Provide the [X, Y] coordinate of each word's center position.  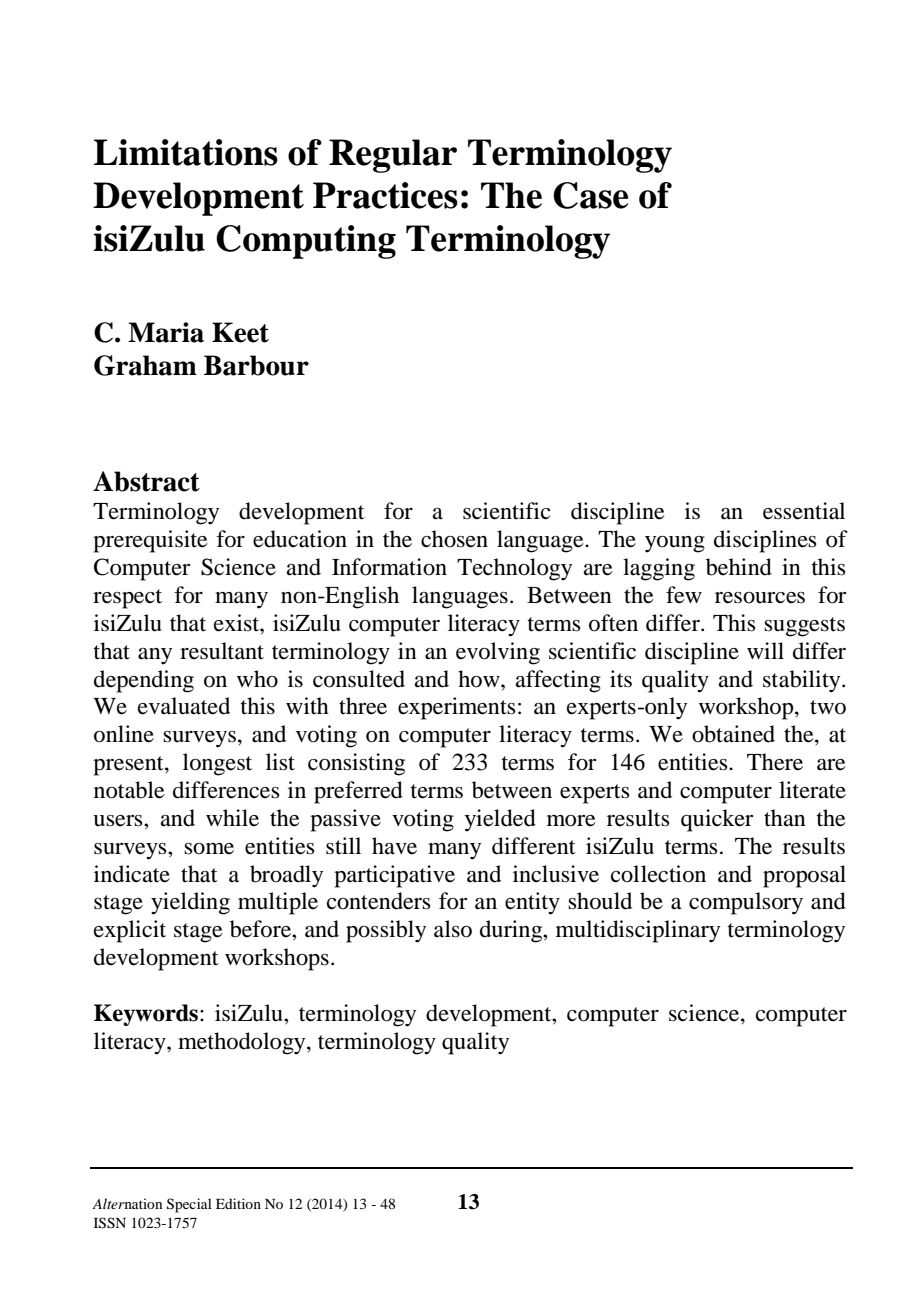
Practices [385, 195]
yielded [500, 820]
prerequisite [150, 541]
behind [739, 567]
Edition [238, 1203]
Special [189, 1205]
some [209, 849]
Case [590, 195]
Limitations [186, 152]
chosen [454, 539]
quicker [717, 820]
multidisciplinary [638, 931]
